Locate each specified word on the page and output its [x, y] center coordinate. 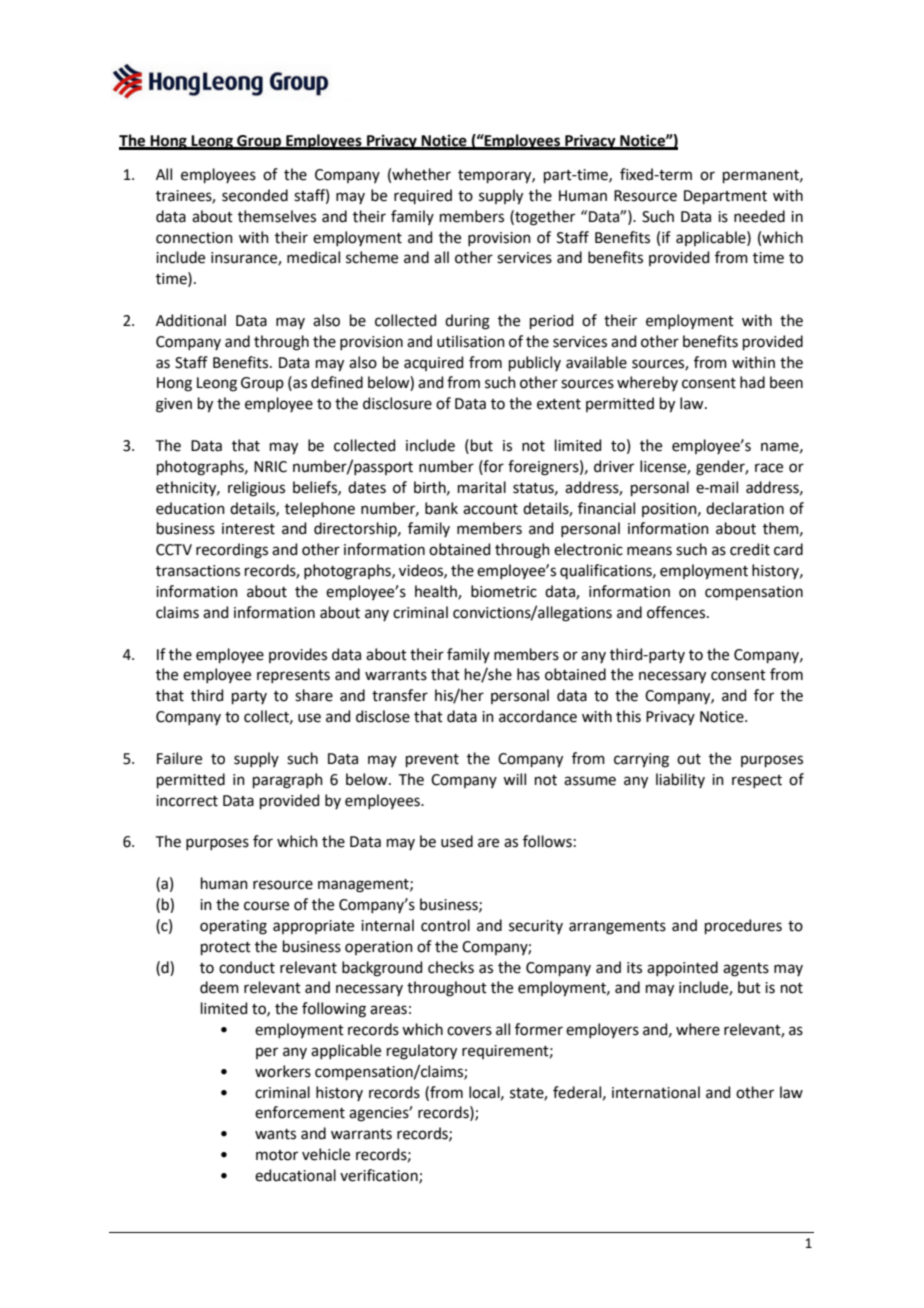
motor [277, 1155]
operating [233, 927]
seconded [255, 195]
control [445, 925]
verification [380, 1176]
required [423, 196]
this [628, 716]
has [528, 674]
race [769, 468]
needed [759, 216]
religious [256, 489]
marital [482, 487]
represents [293, 676]
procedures [743, 926]
